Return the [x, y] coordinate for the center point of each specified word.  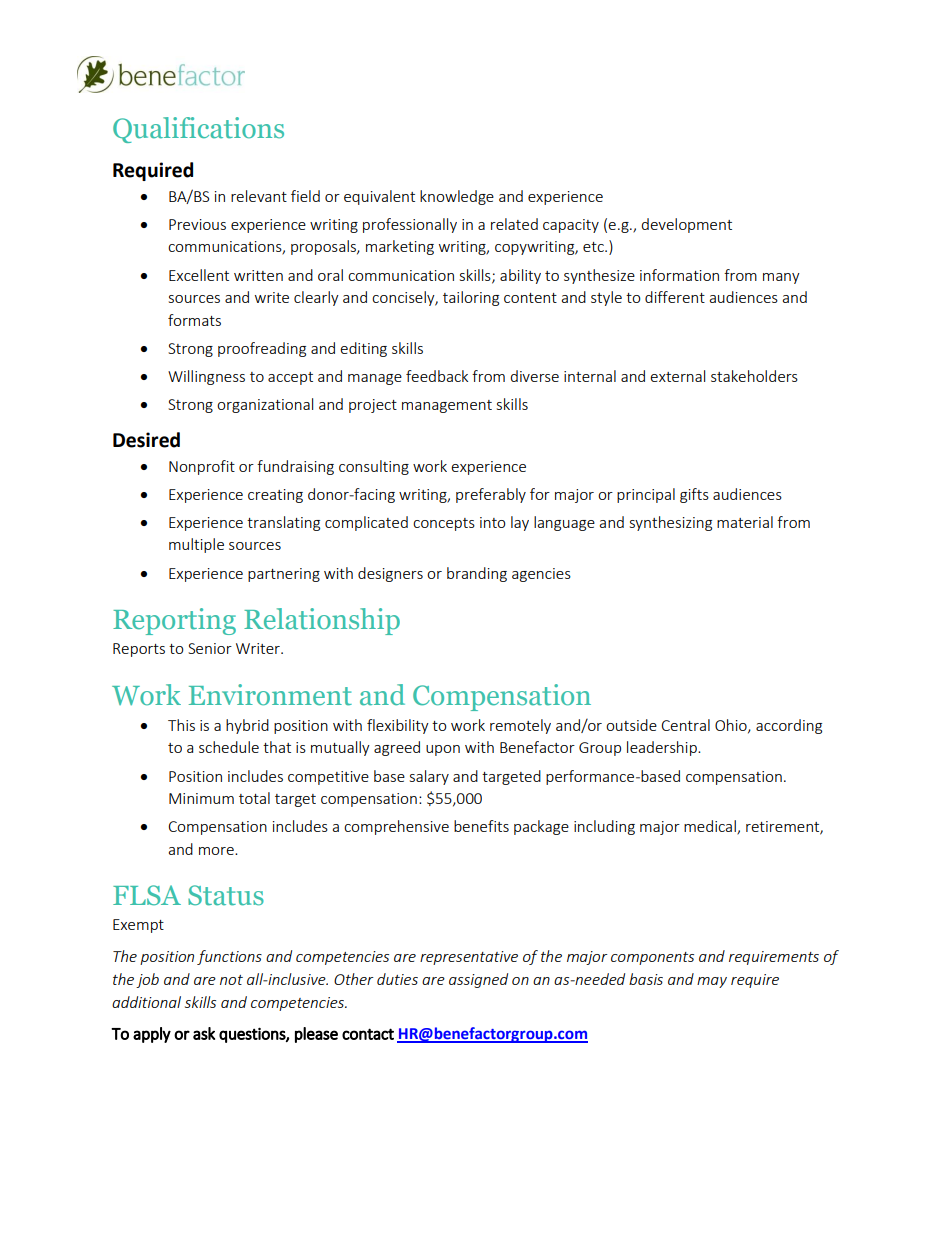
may [712, 982]
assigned [478, 980]
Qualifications [198, 130]
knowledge [457, 197]
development [686, 225]
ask [204, 1033]
